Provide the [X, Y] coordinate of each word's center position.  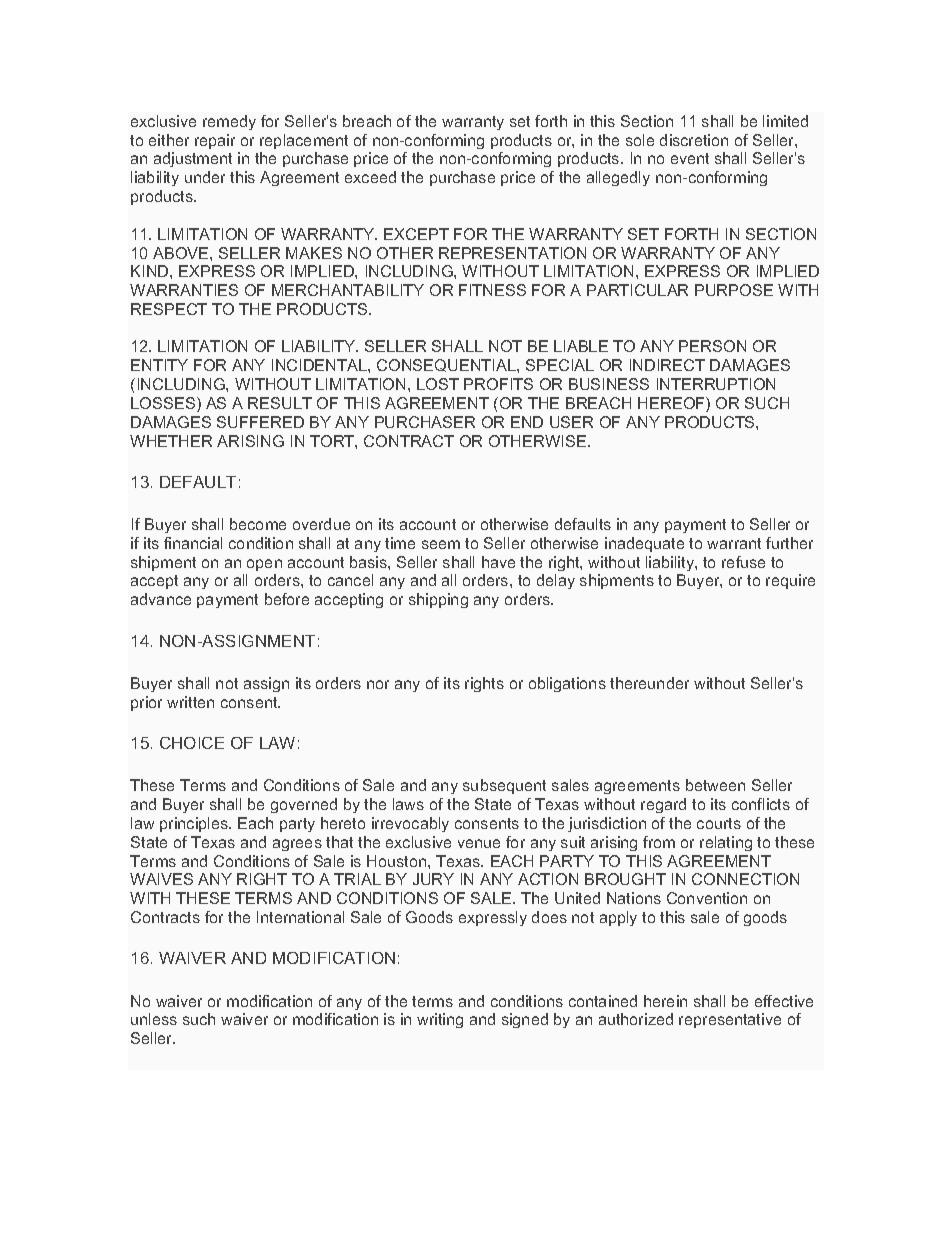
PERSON [712, 346]
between [715, 785]
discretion [694, 140]
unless [154, 1019]
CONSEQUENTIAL [447, 365]
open [264, 565]
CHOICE [192, 743]
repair [215, 141]
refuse [743, 562]
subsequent [504, 786]
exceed [370, 177]
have [498, 562]
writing [440, 1020]
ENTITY [159, 365]
